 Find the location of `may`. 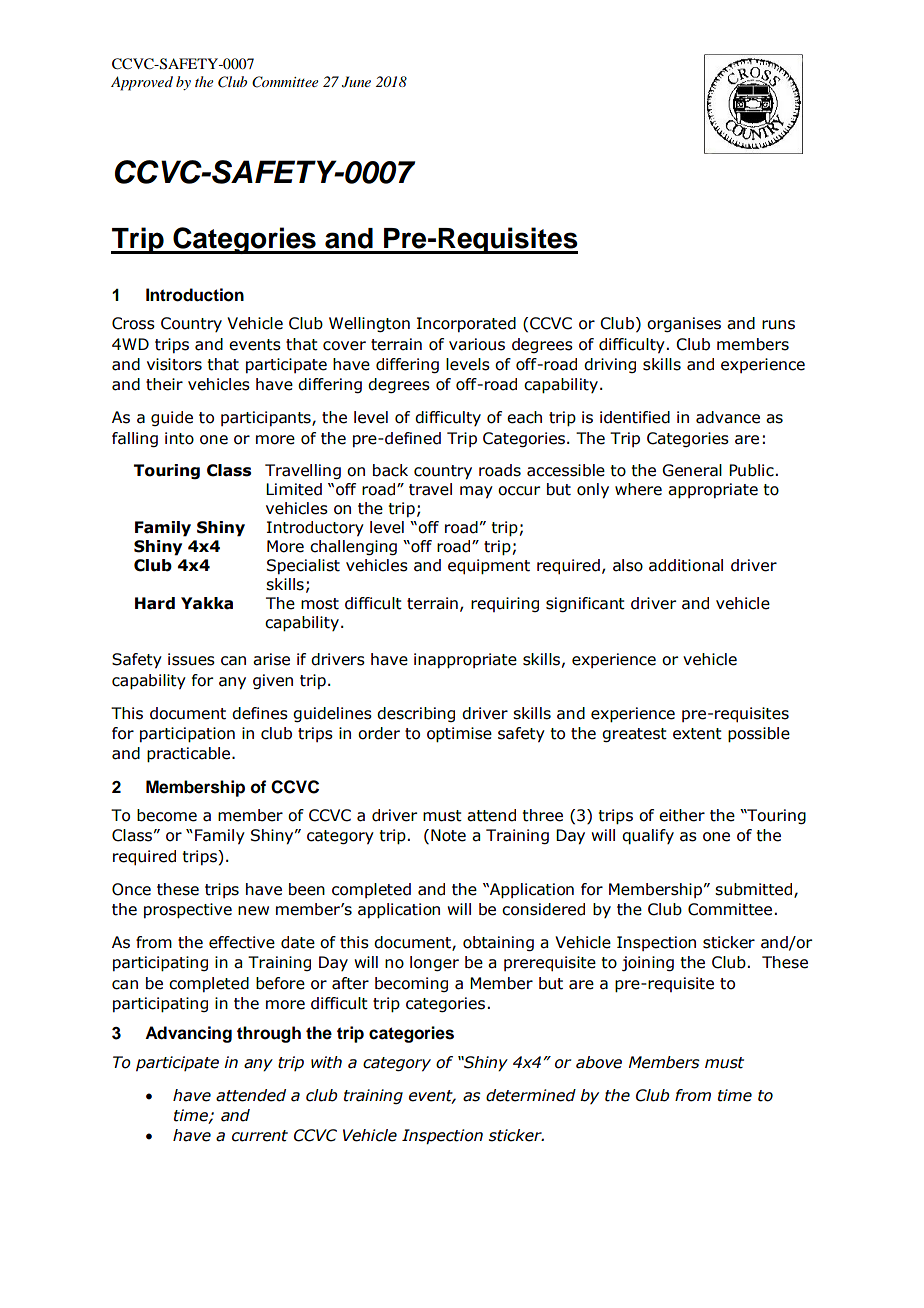

may is located at coordinates (476, 492).
